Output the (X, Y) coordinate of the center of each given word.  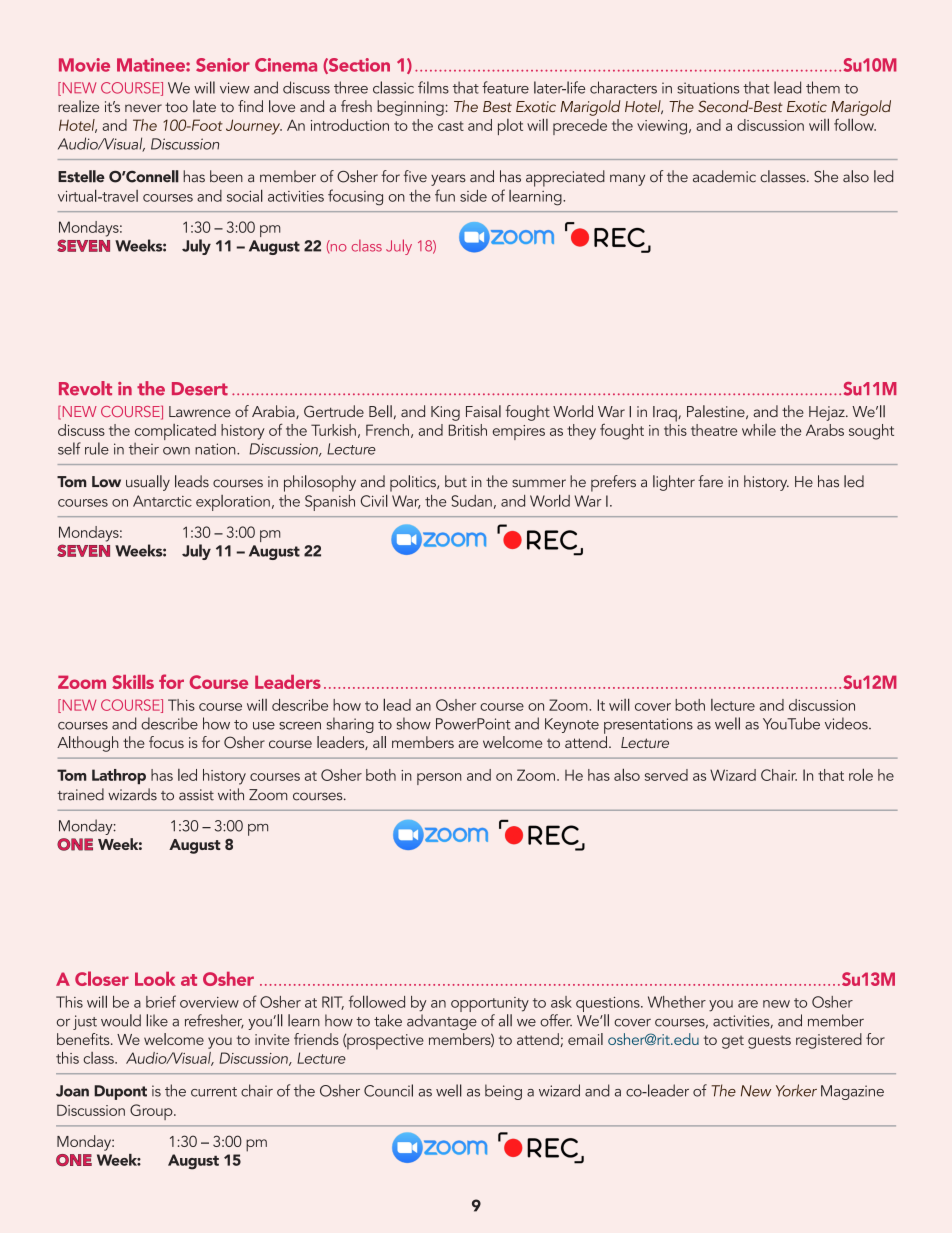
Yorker (796, 1090)
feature (505, 87)
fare (710, 481)
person (439, 779)
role (861, 774)
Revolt (85, 388)
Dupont (120, 1092)
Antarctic (162, 501)
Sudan (471, 501)
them (823, 87)
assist (196, 795)
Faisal (483, 411)
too (176, 107)
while (759, 430)
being (503, 1092)
